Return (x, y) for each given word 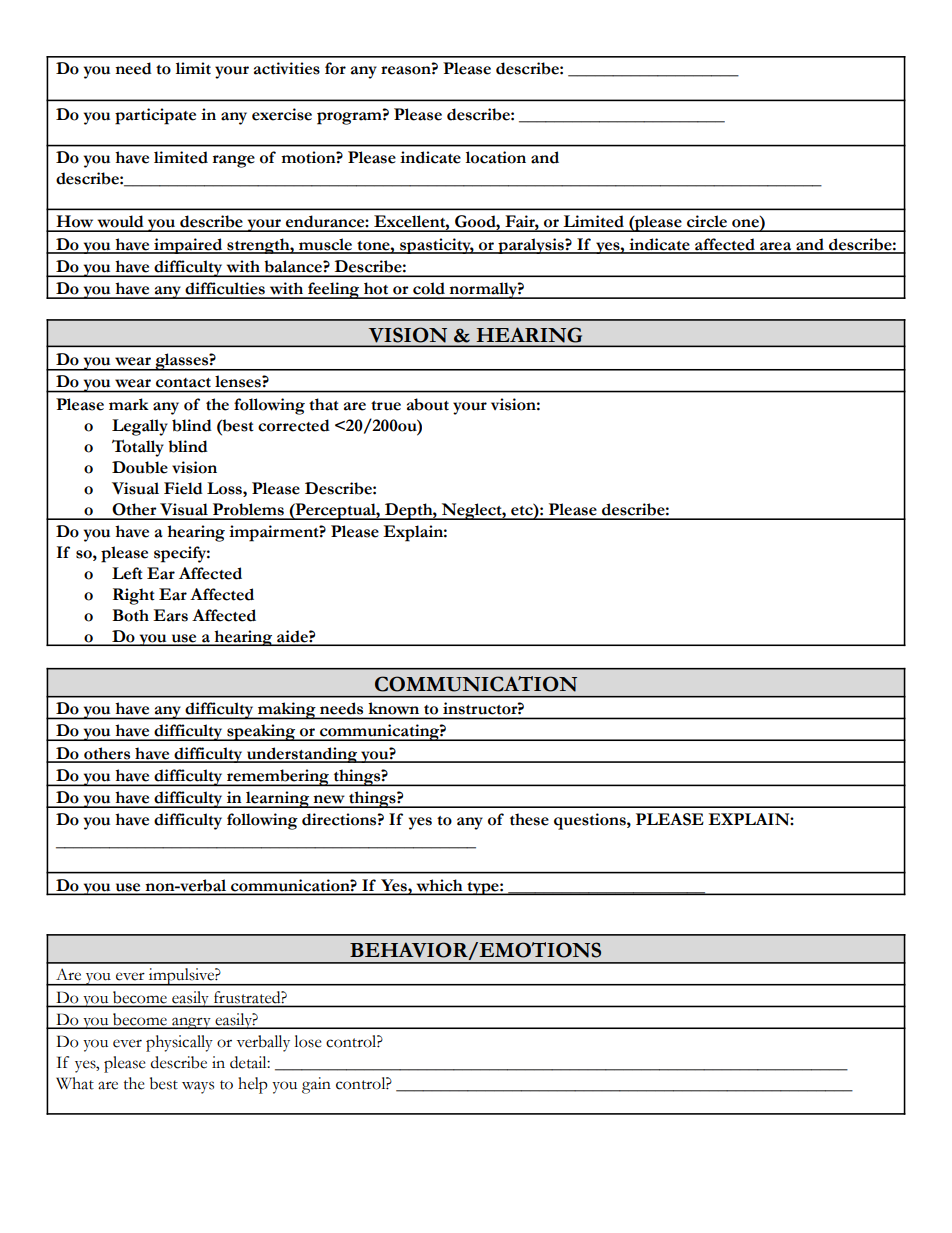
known (394, 708)
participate (155, 116)
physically (179, 1043)
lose (307, 1041)
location (496, 157)
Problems (248, 509)
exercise (282, 114)
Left (127, 573)
